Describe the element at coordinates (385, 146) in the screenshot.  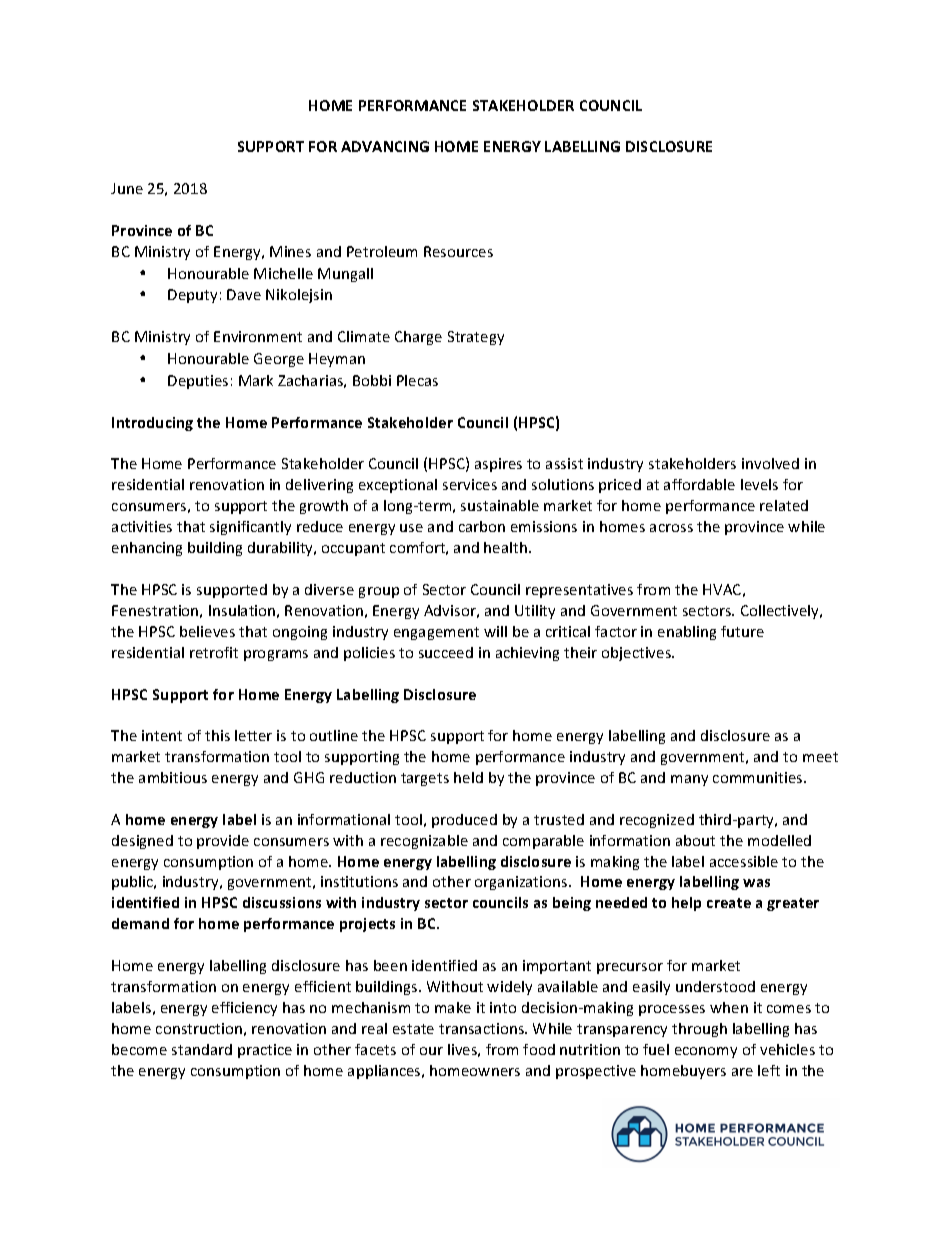
I see `ADVANCING` at that location.
